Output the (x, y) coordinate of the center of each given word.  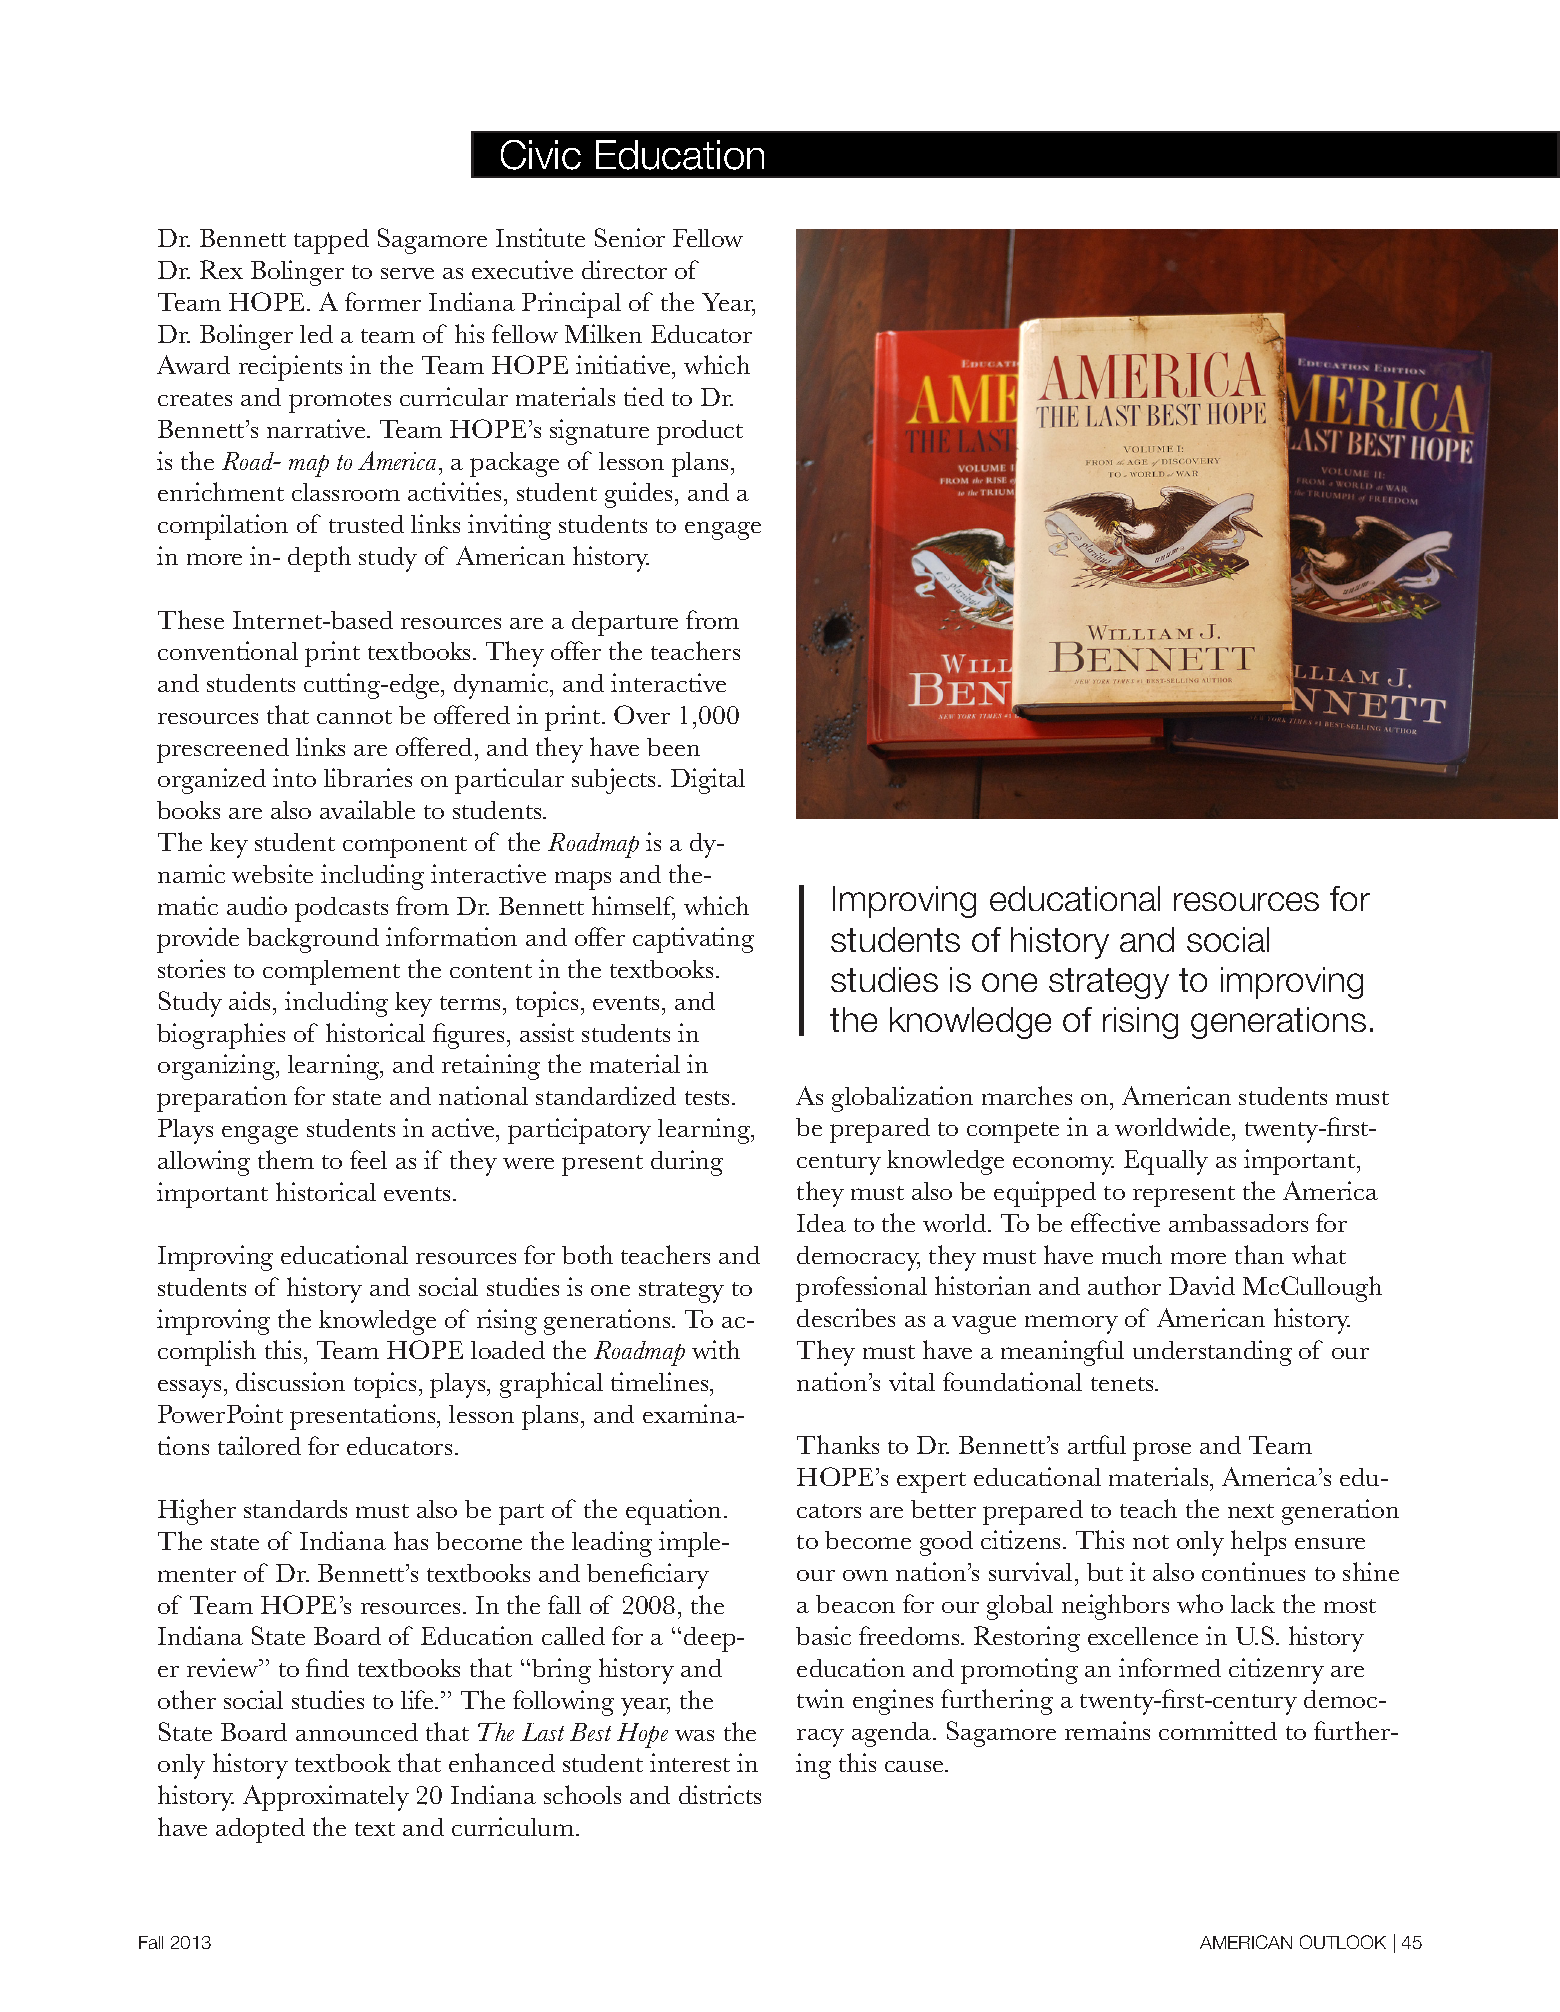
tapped (331, 241)
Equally (1166, 1162)
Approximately (326, 1798)
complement (331, 972)
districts (720, 1794)
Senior (630, 237)
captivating (693, 940)
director (624, 269)
